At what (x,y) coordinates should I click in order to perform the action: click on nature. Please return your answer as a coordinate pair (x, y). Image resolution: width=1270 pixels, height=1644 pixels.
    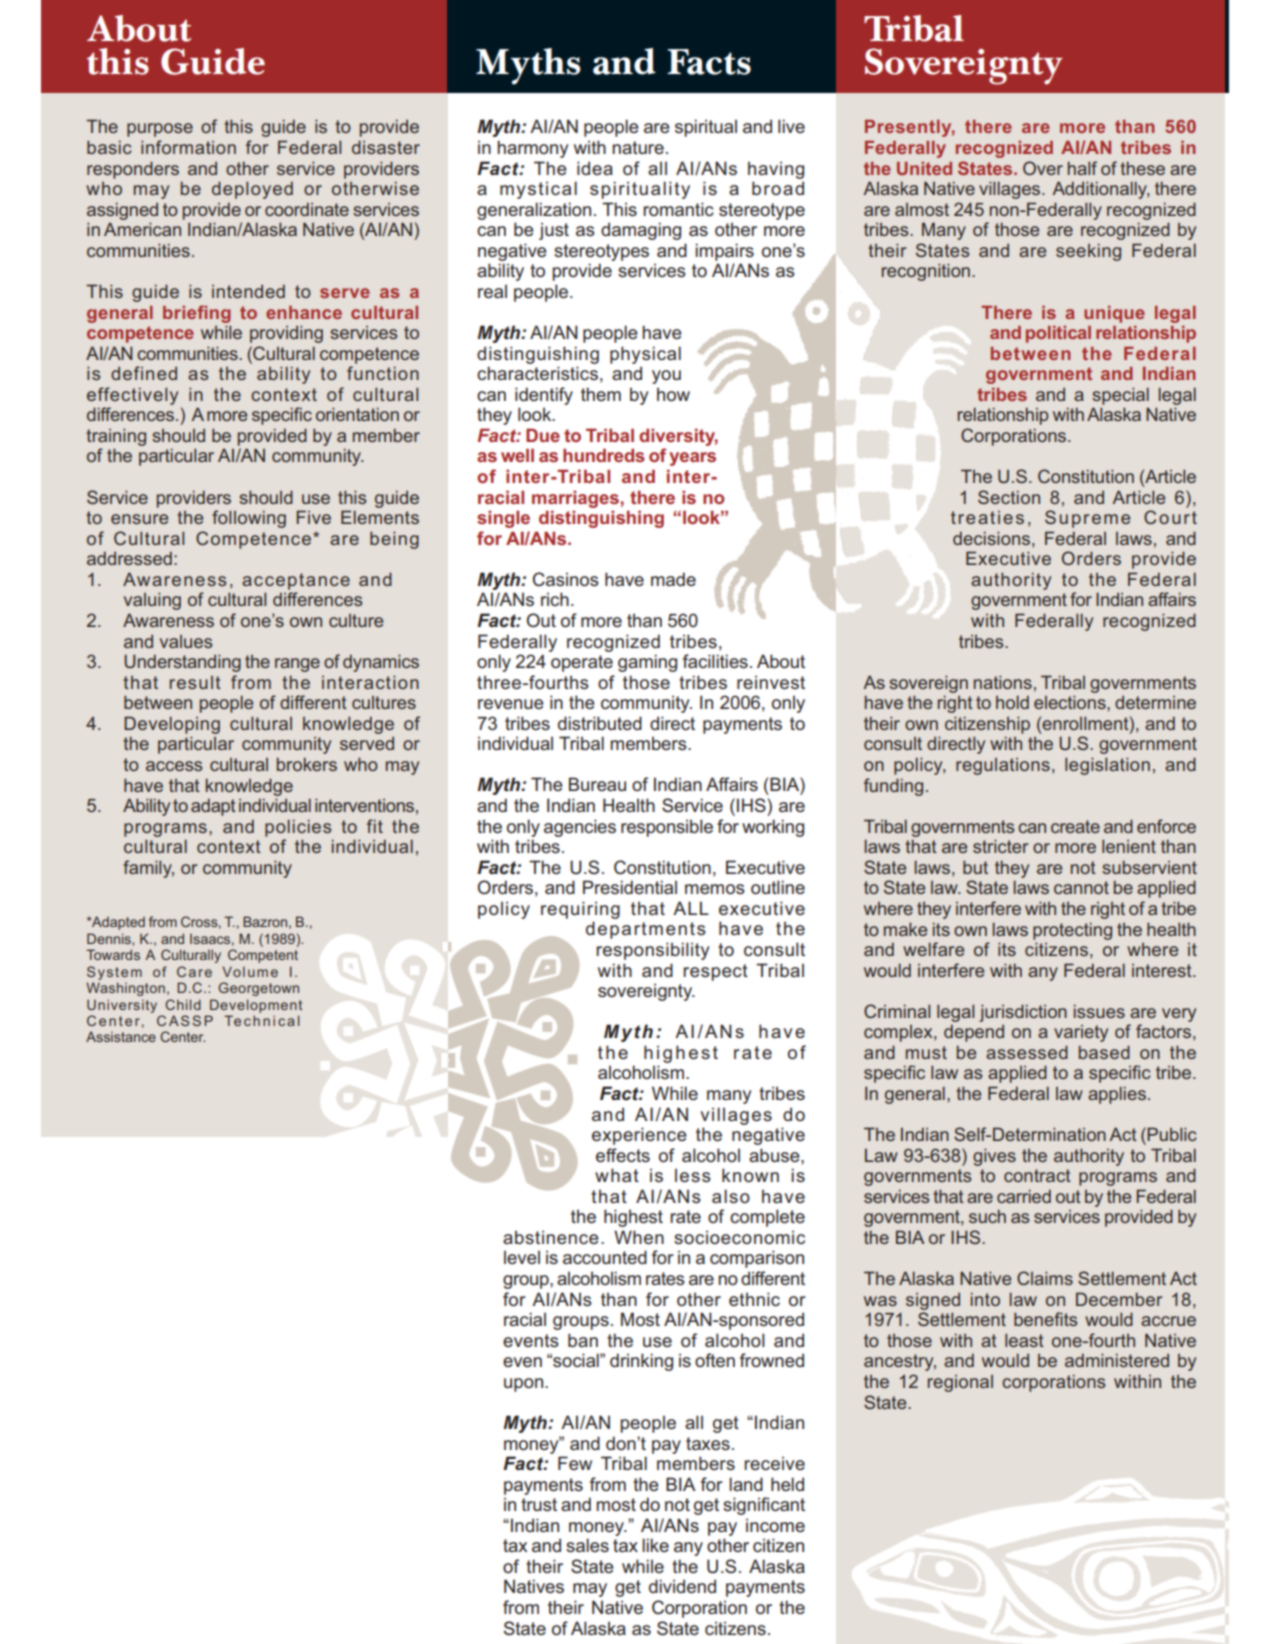
    Looking at the image, I should click on (638, 147).
